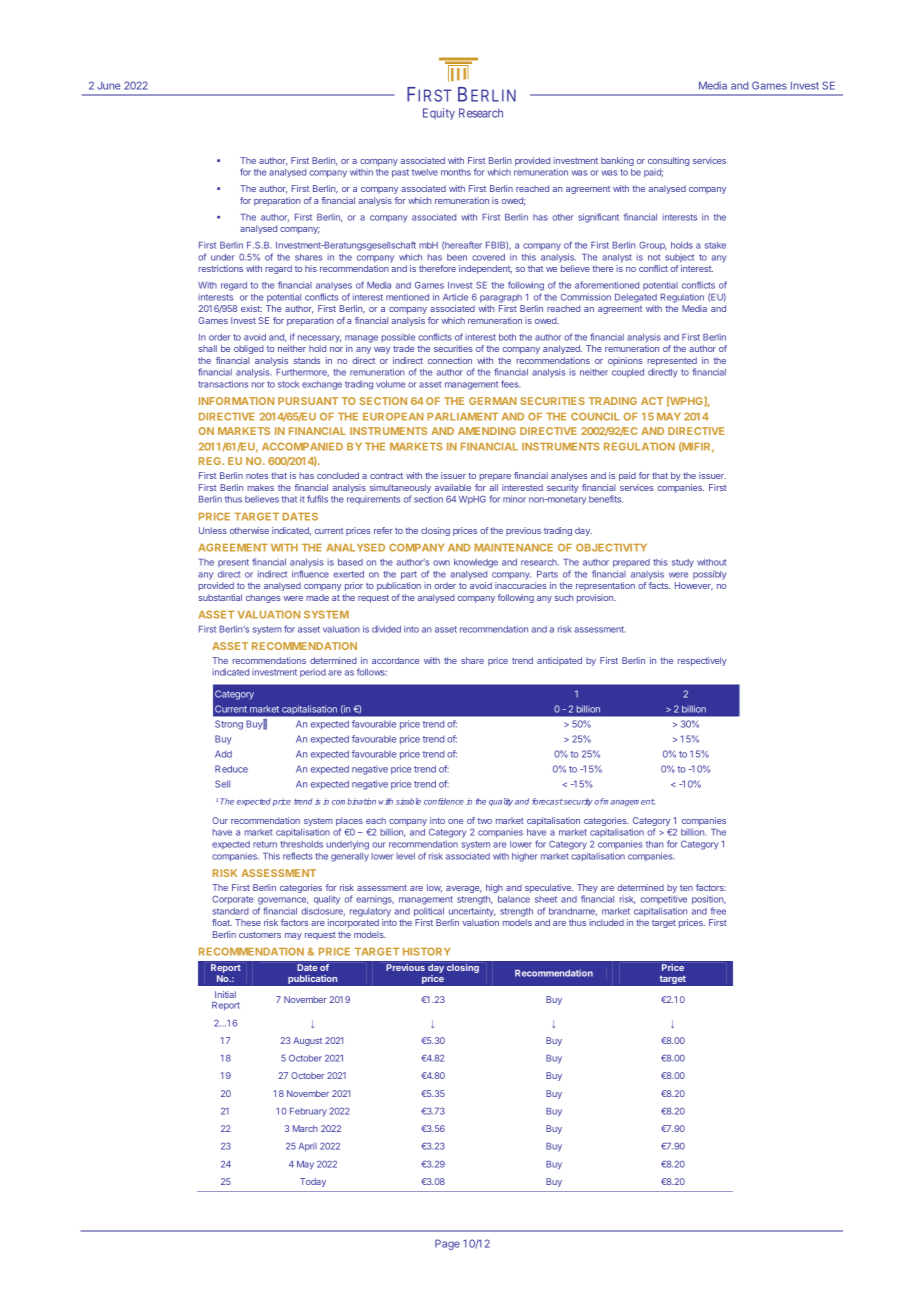 This screenshot has width=924, height=1308. I want to click on consulting, so click(668, 161).
